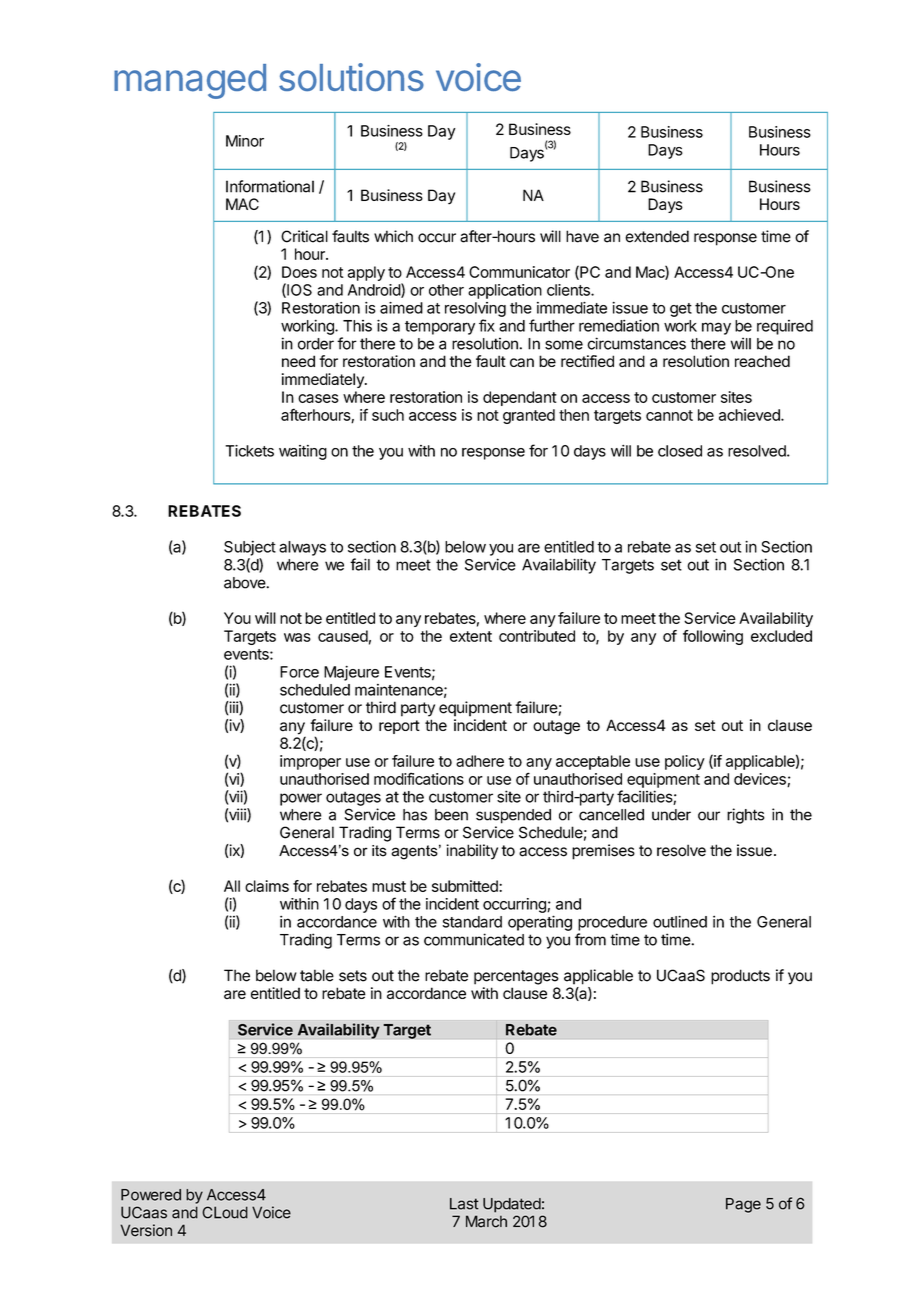  Describe the element at coordinates (671, 815) in the screenshot. I see `under` at that location.
